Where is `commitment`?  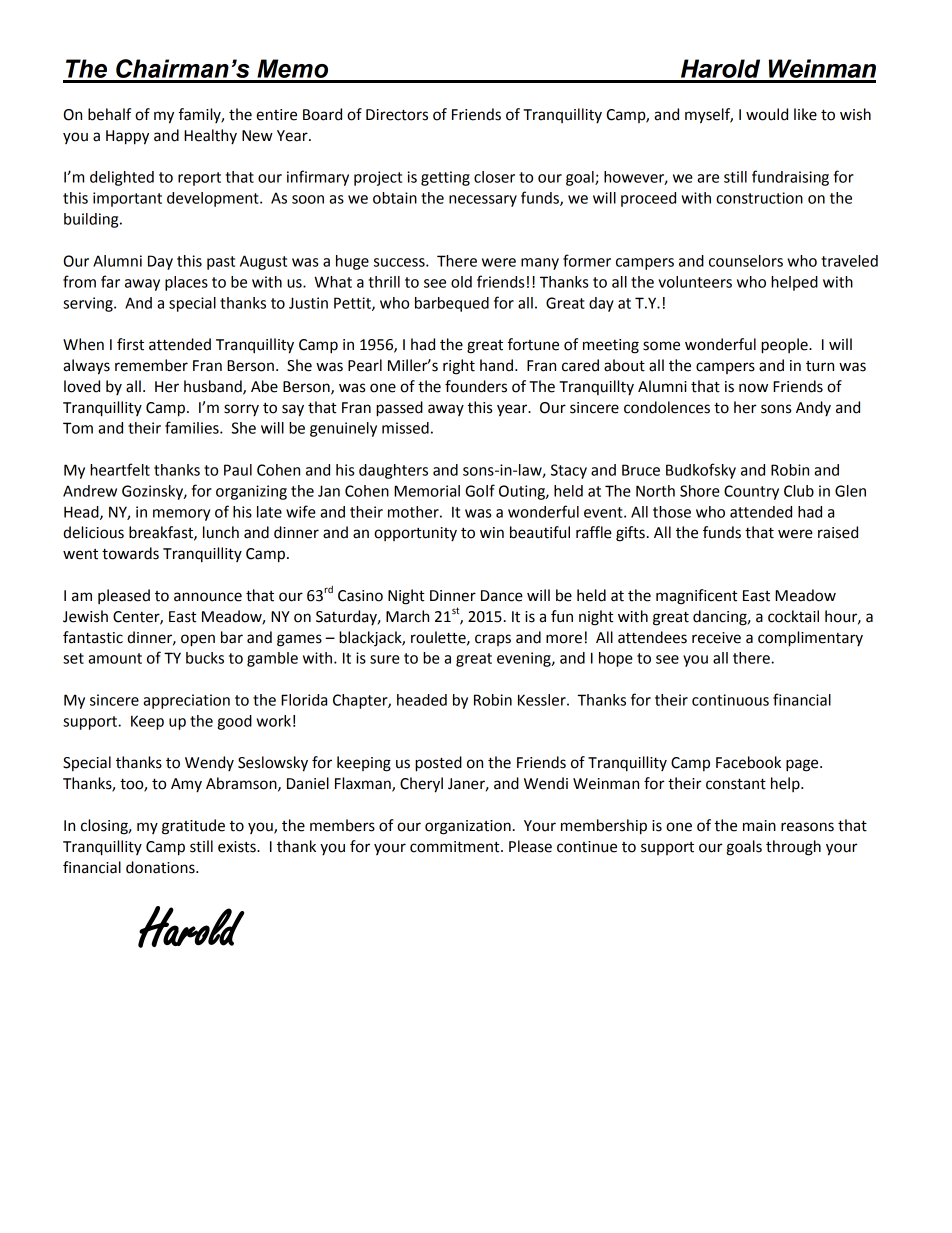 commitment is located at coordinates (456, 847).
